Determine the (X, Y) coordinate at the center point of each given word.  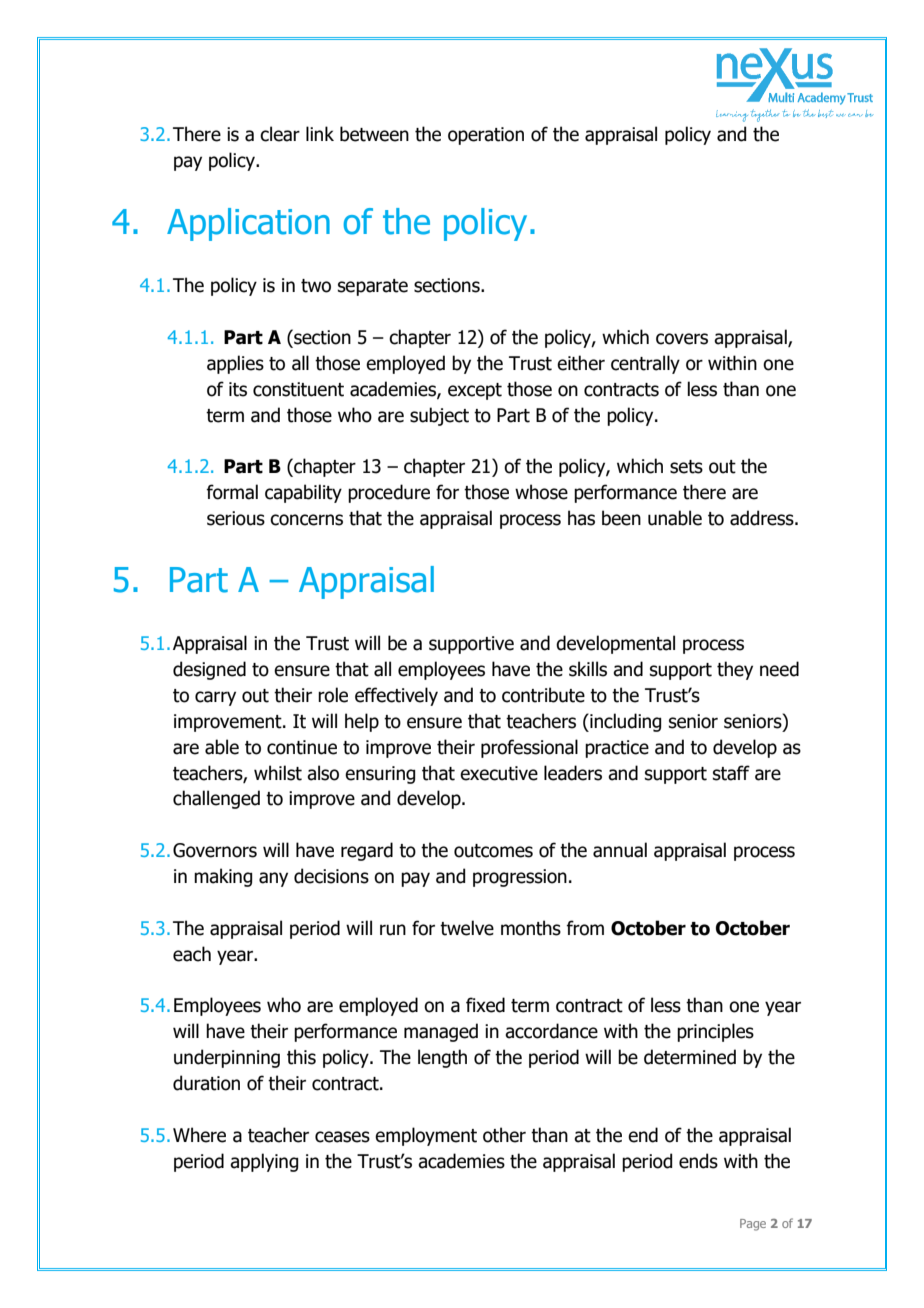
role (333, 695)
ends (698, 1161)
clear (280, 134)
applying (264, 1162)
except (475, 391)
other (504, 1135)
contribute (543, 695)
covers (682, 339)
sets (686, 467)
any (273, 879)
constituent (298, 389)
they (735, 670)
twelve (467, 928)
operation (486, 136)
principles (715, 1032)
